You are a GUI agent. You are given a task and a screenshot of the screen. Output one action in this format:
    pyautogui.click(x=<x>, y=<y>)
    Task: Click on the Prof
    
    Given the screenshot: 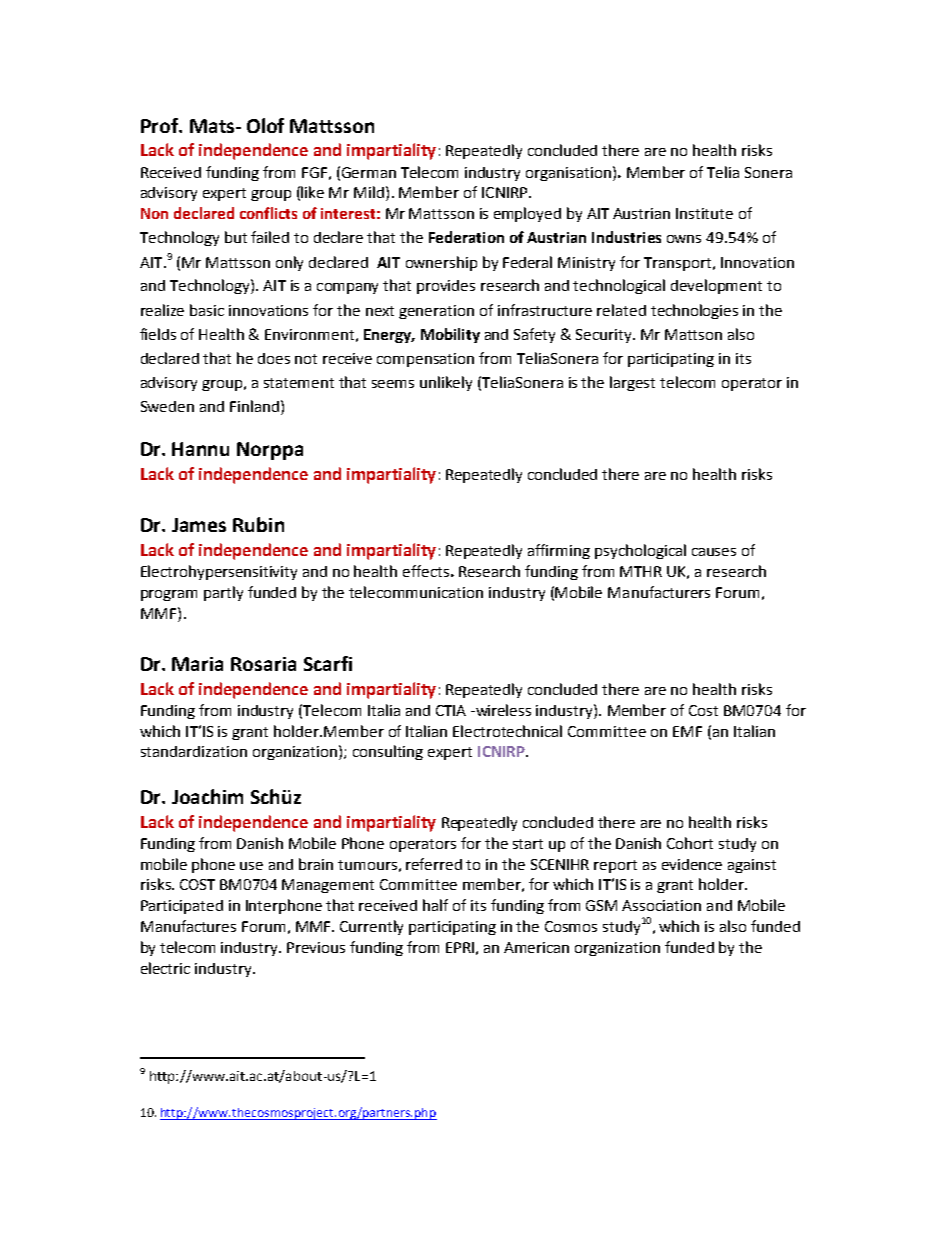 What is the action you would take?
    pyautogui.click(x=161, y=125)
